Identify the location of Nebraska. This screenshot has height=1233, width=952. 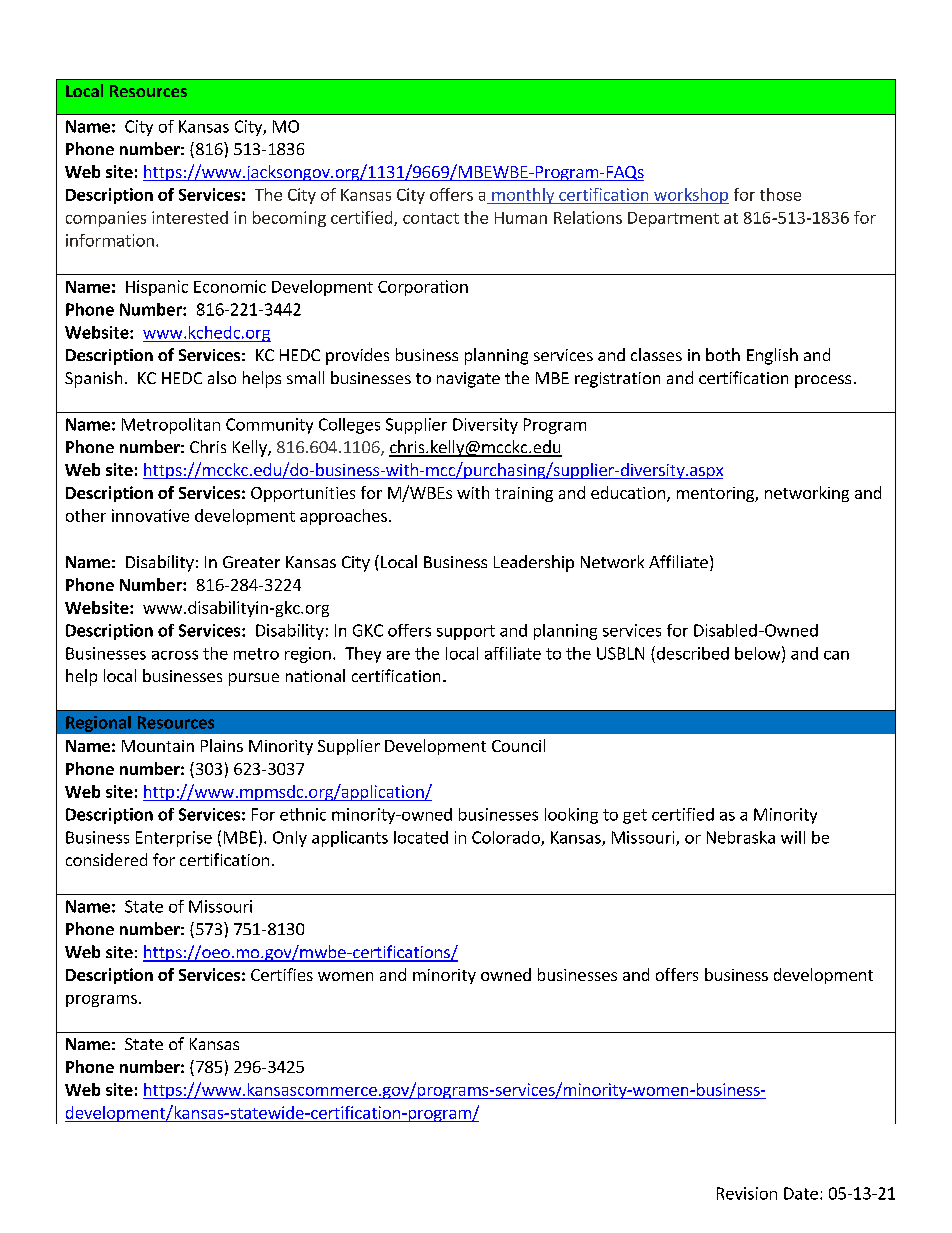
(741, 837).
